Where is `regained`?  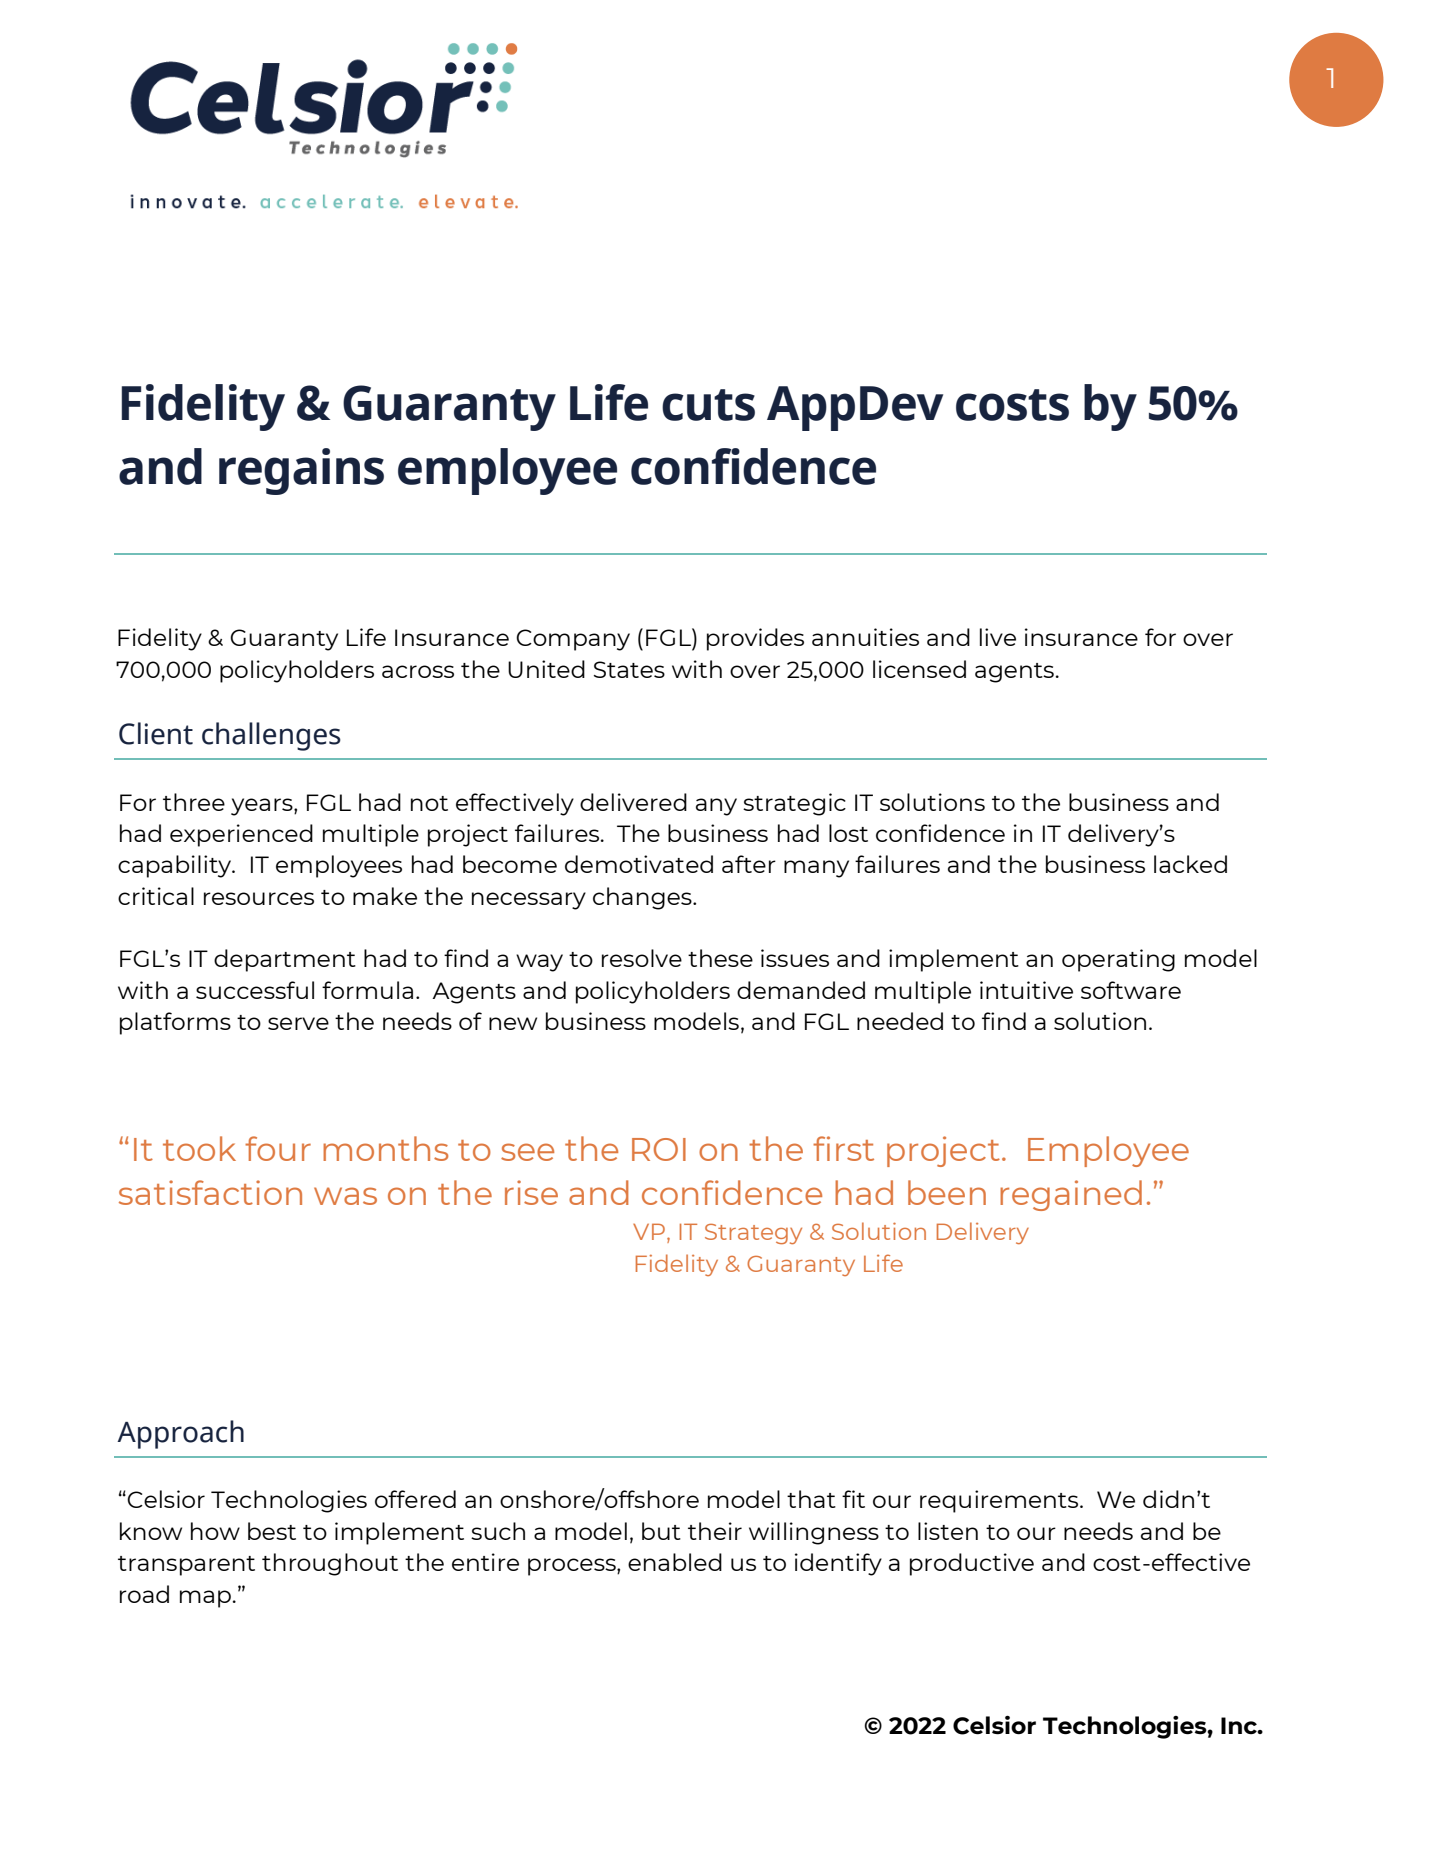 regained is located at coordinates (1071, 1195).
